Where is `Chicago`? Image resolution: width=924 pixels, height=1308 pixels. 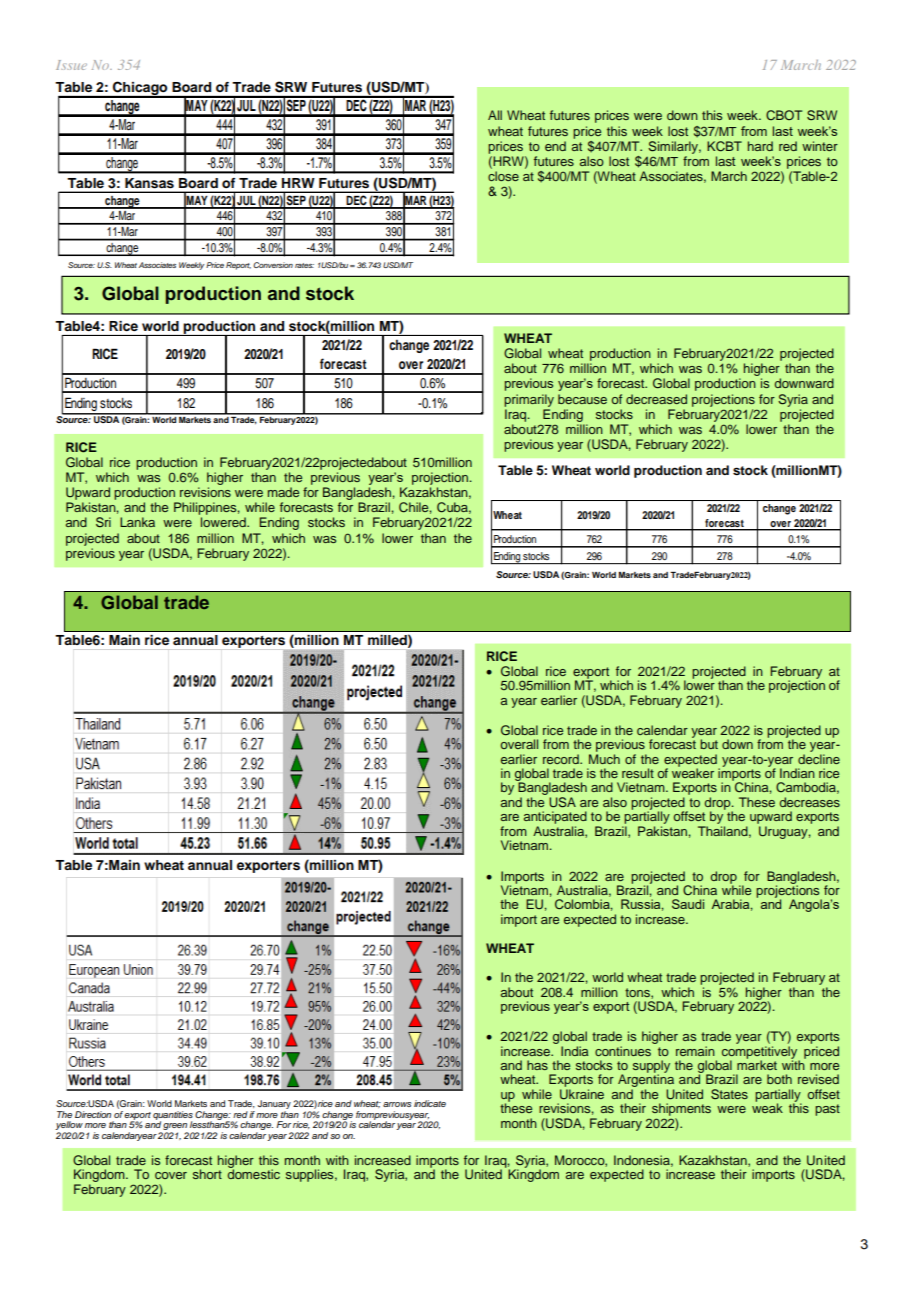
Chicago is located at coordinates (140, 89).
